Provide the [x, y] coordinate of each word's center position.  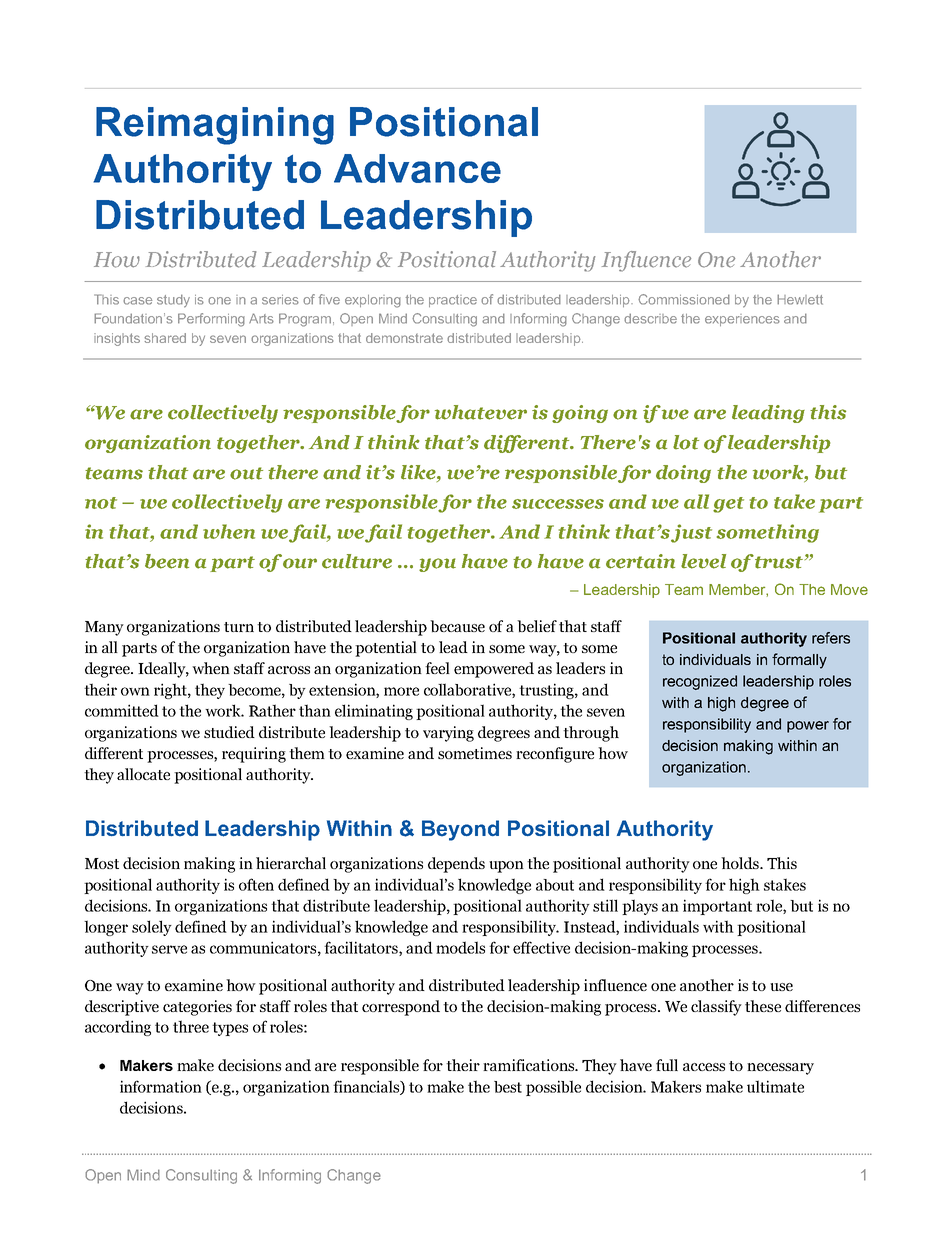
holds [741, 863]
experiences [742, 320]
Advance [417, 168]
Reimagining [215, 126]
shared [165, 338]
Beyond [460, 830]
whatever [481, 412]
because [457, 626]
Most [102, 863]
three [191, 1026]
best [508, 1087]
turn [239, 627]
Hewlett [800, 299]
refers [831, 638]
